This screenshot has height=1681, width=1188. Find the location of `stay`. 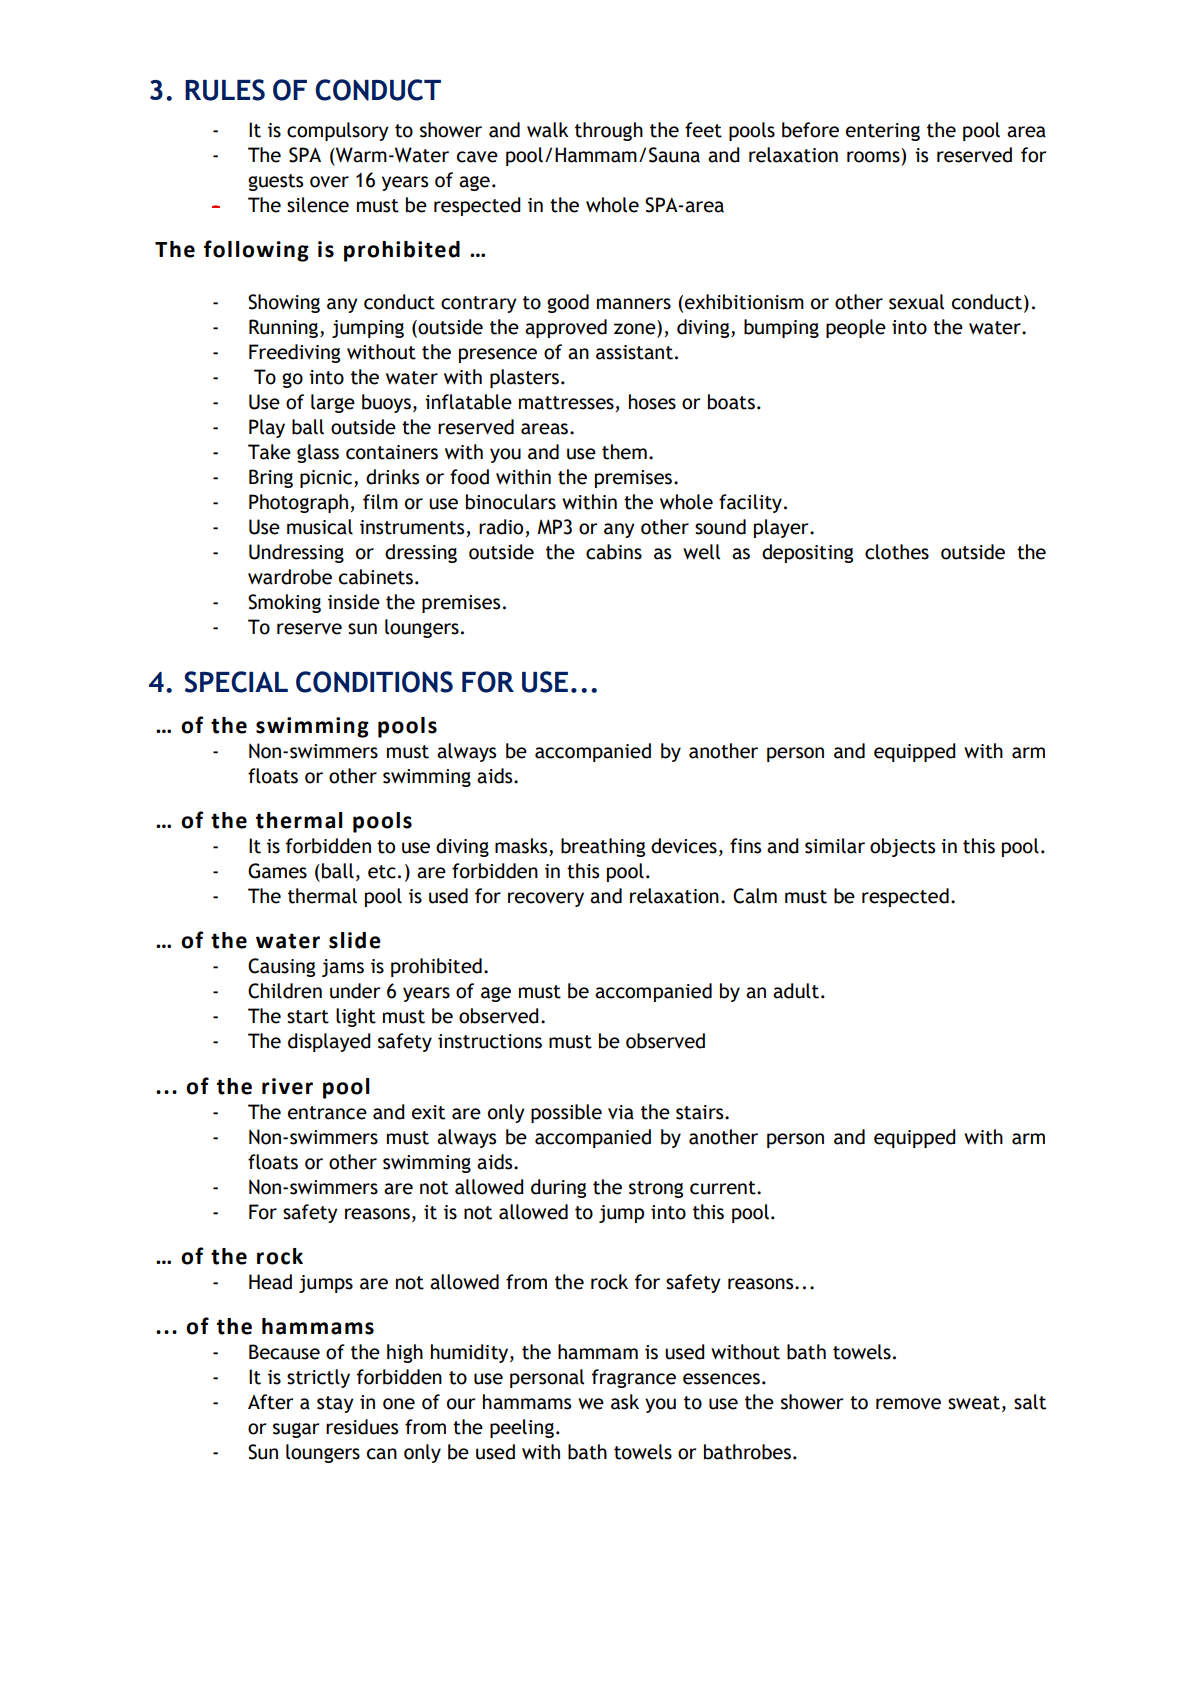

stay is located at coordinates (335, 1404).
